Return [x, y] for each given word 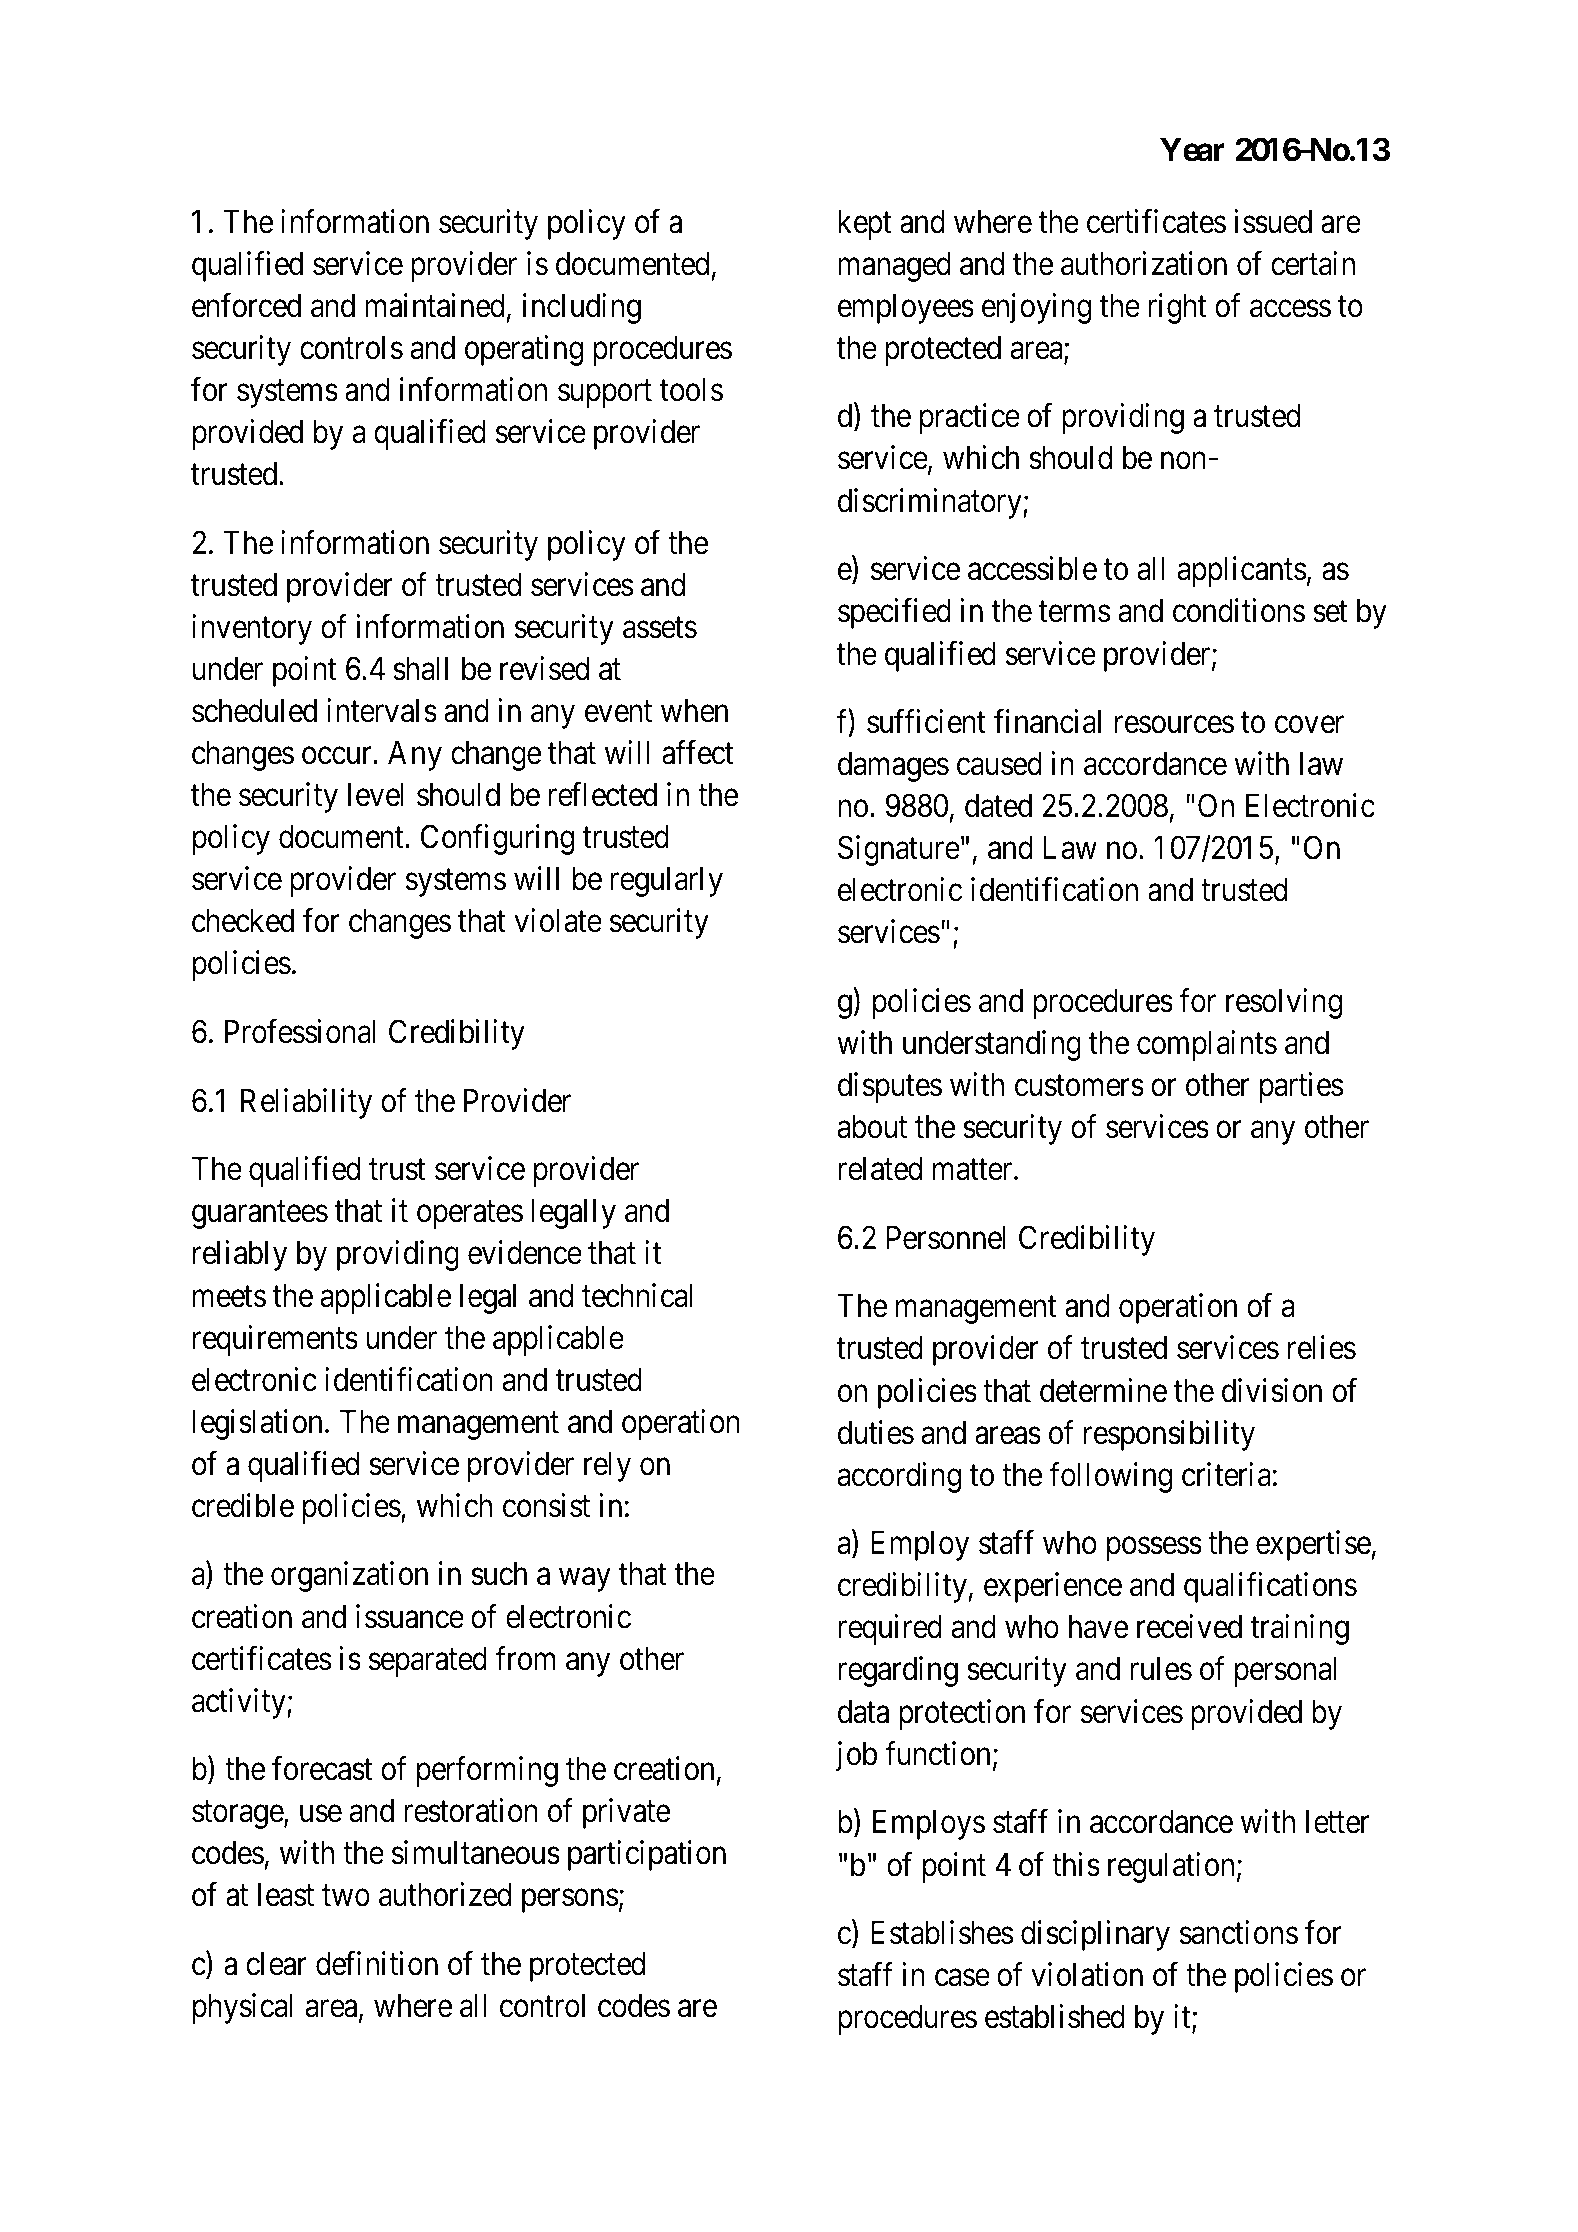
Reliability [306, 1103]
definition [377, 1963]
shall [420, 669]
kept [864, 225]
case [962, 1978]
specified [894, 614]
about [872, 1127]
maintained [434, 305]
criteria [1226, 1474]
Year [1192, 150]
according [899, 1477]
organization [349, 1577]
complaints [1207, 1045]
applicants [1241, 571]
